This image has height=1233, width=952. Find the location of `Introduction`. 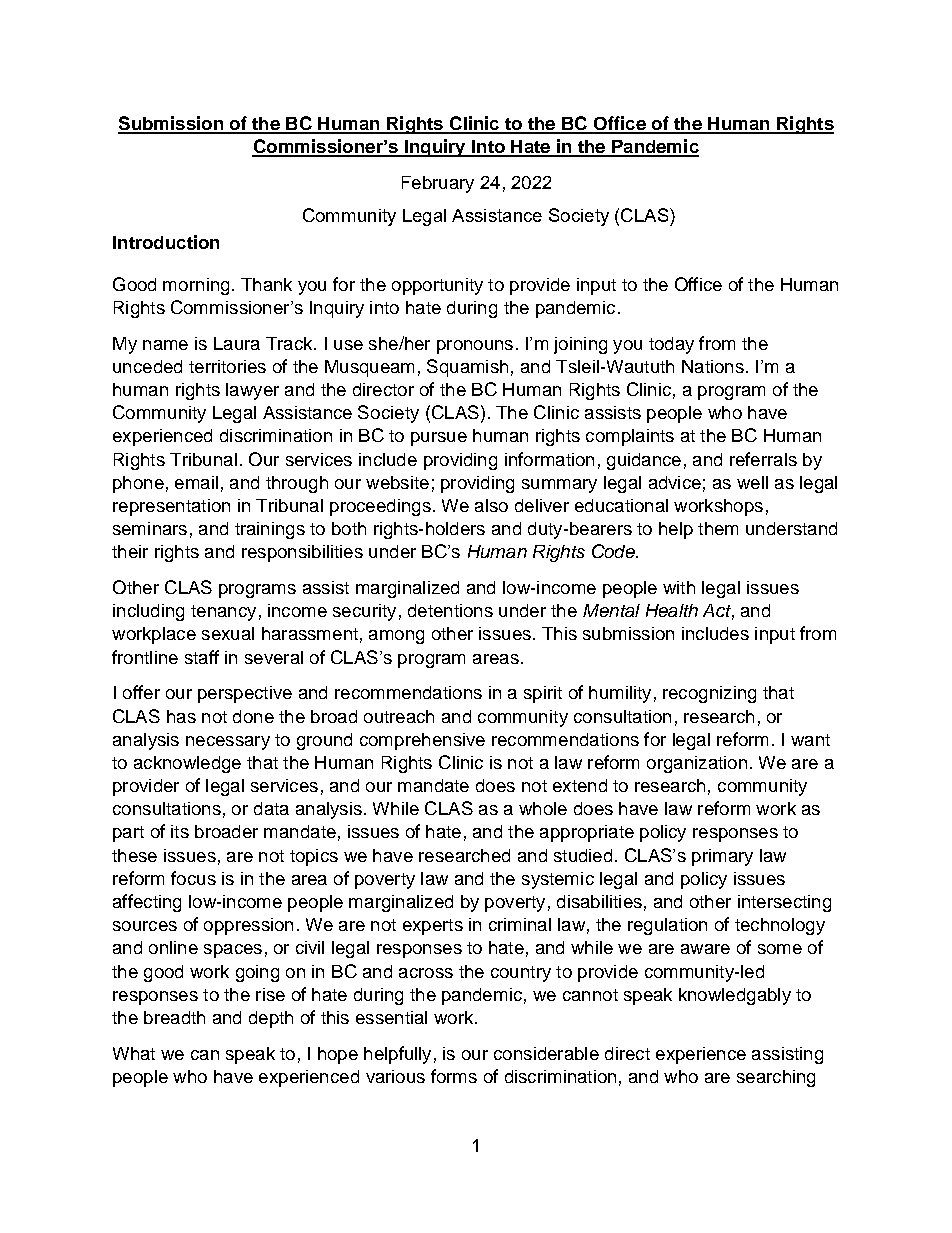

Introduction is located at coordinates (166, 242).
